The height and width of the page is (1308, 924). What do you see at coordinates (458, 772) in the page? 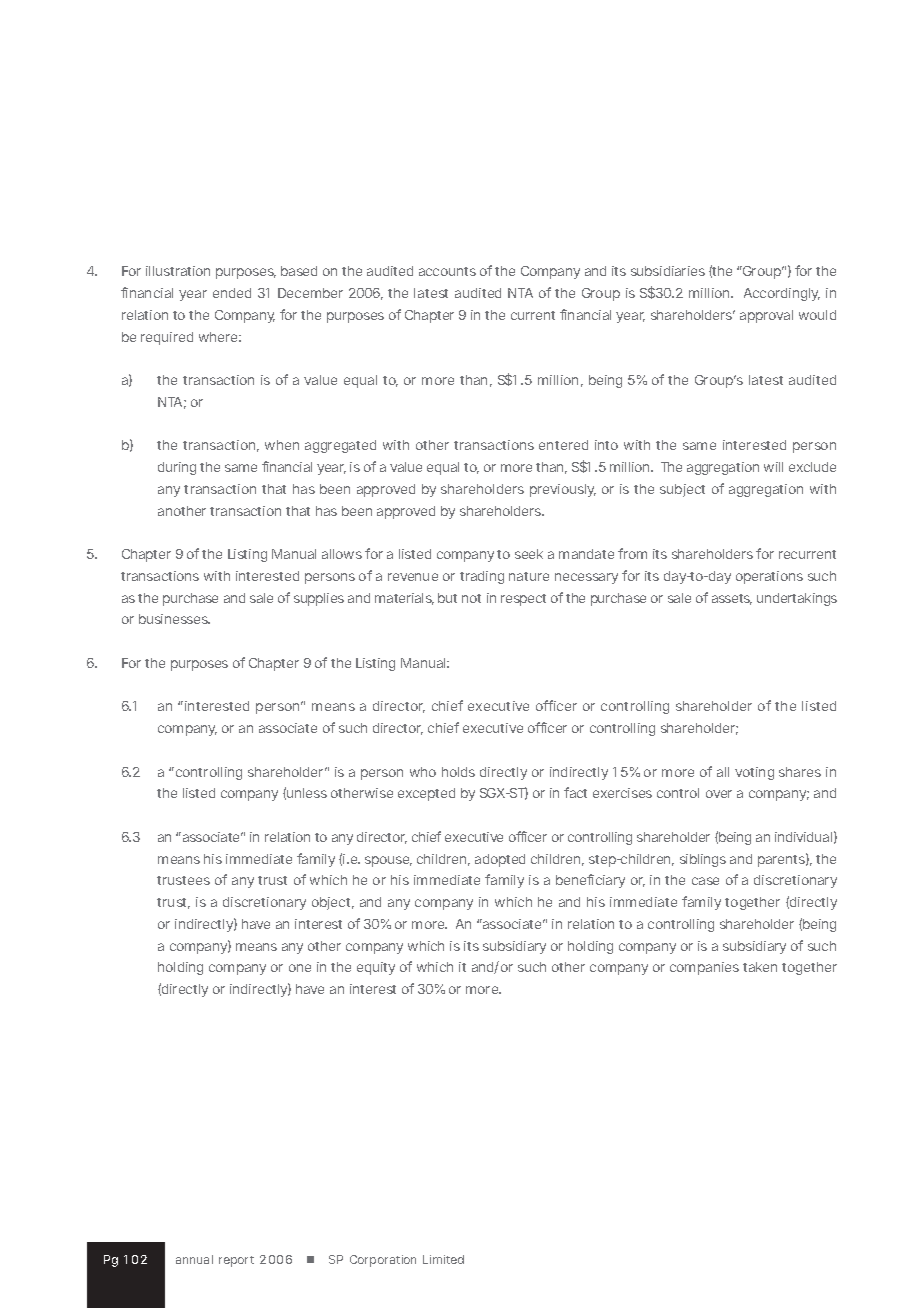
I see `holds` at bounding box center [458, 772].
